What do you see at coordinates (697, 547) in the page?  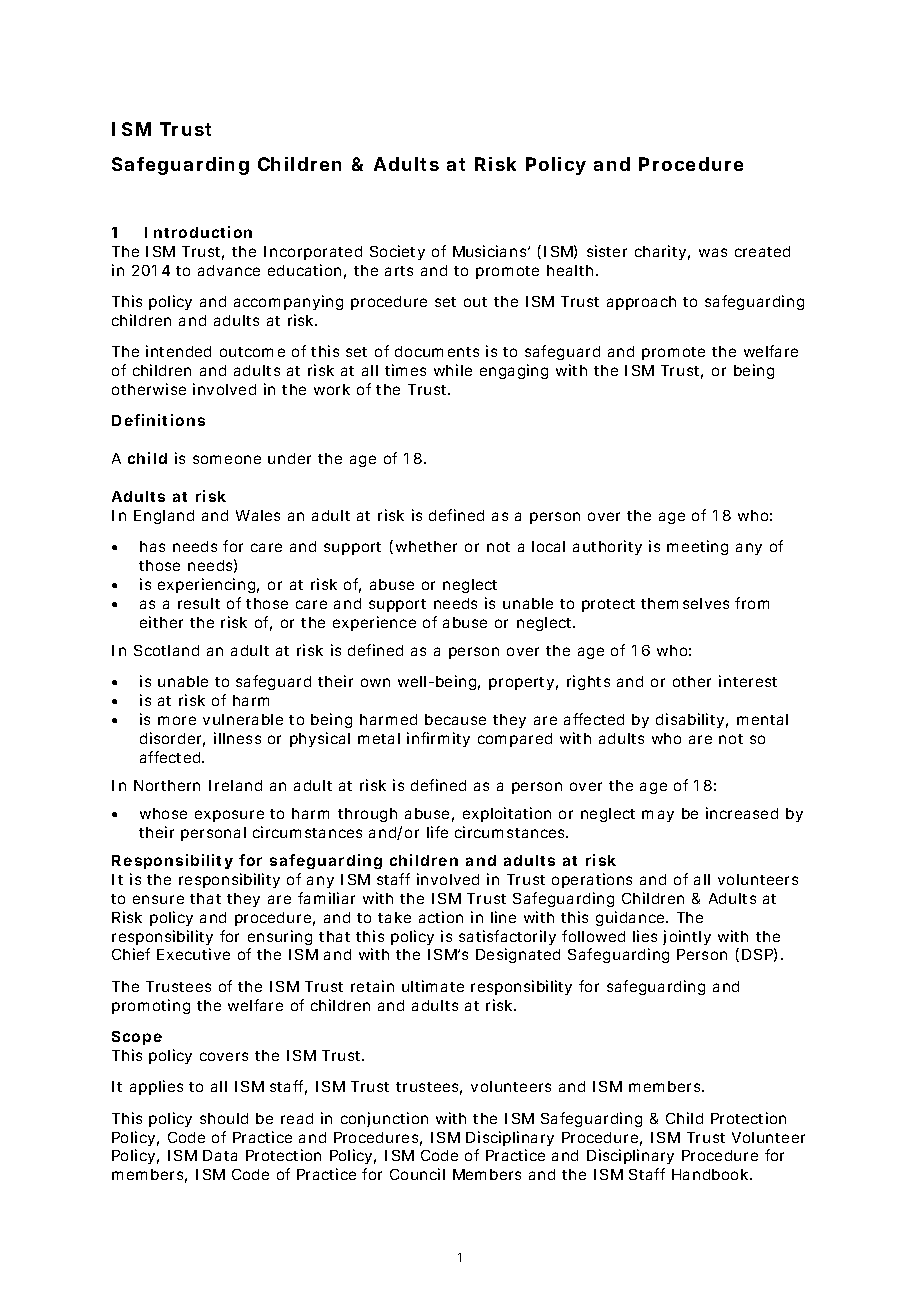 I see `meeting` at bounding box center [697, 547].
